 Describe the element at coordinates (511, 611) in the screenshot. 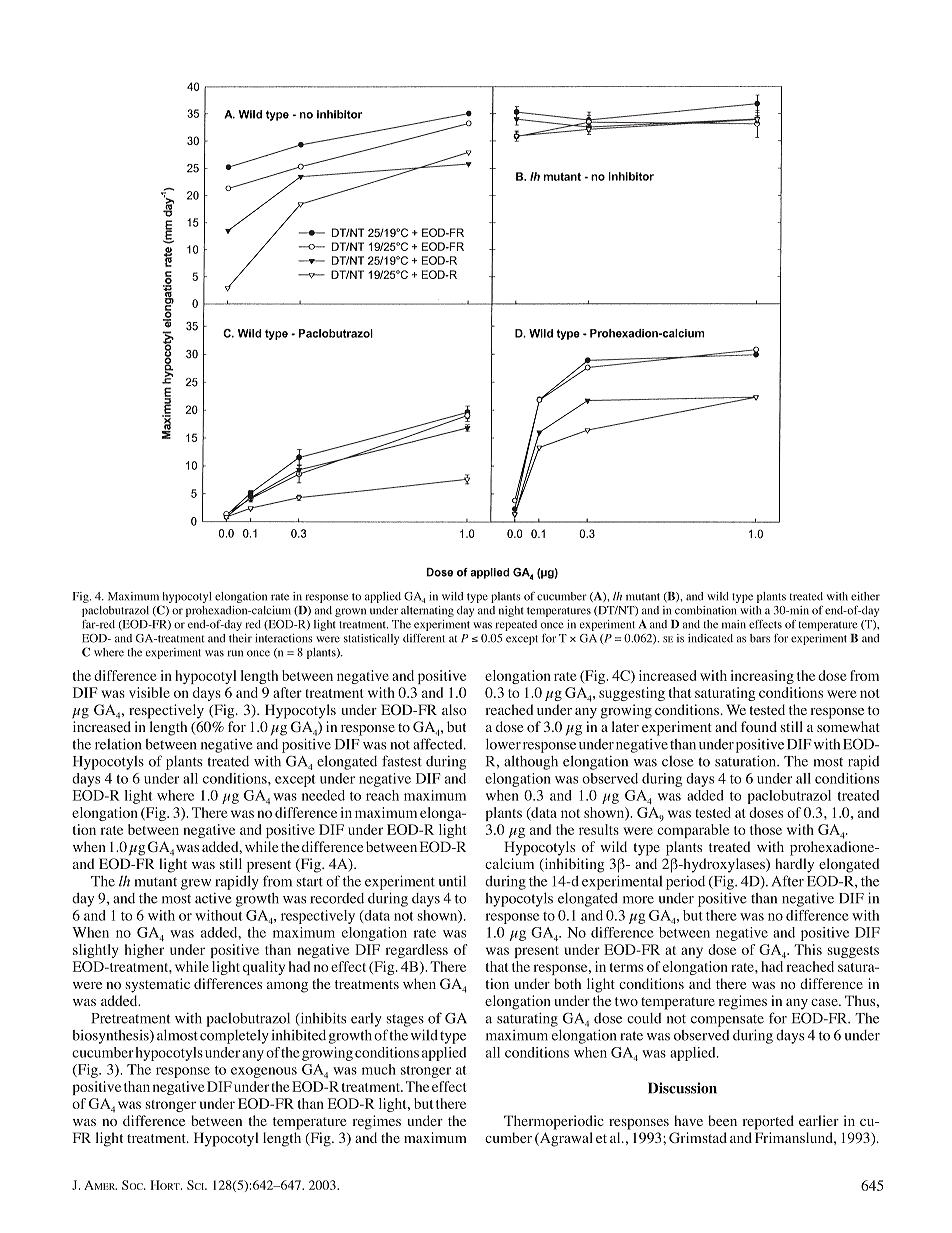

I see `night` at that location.
